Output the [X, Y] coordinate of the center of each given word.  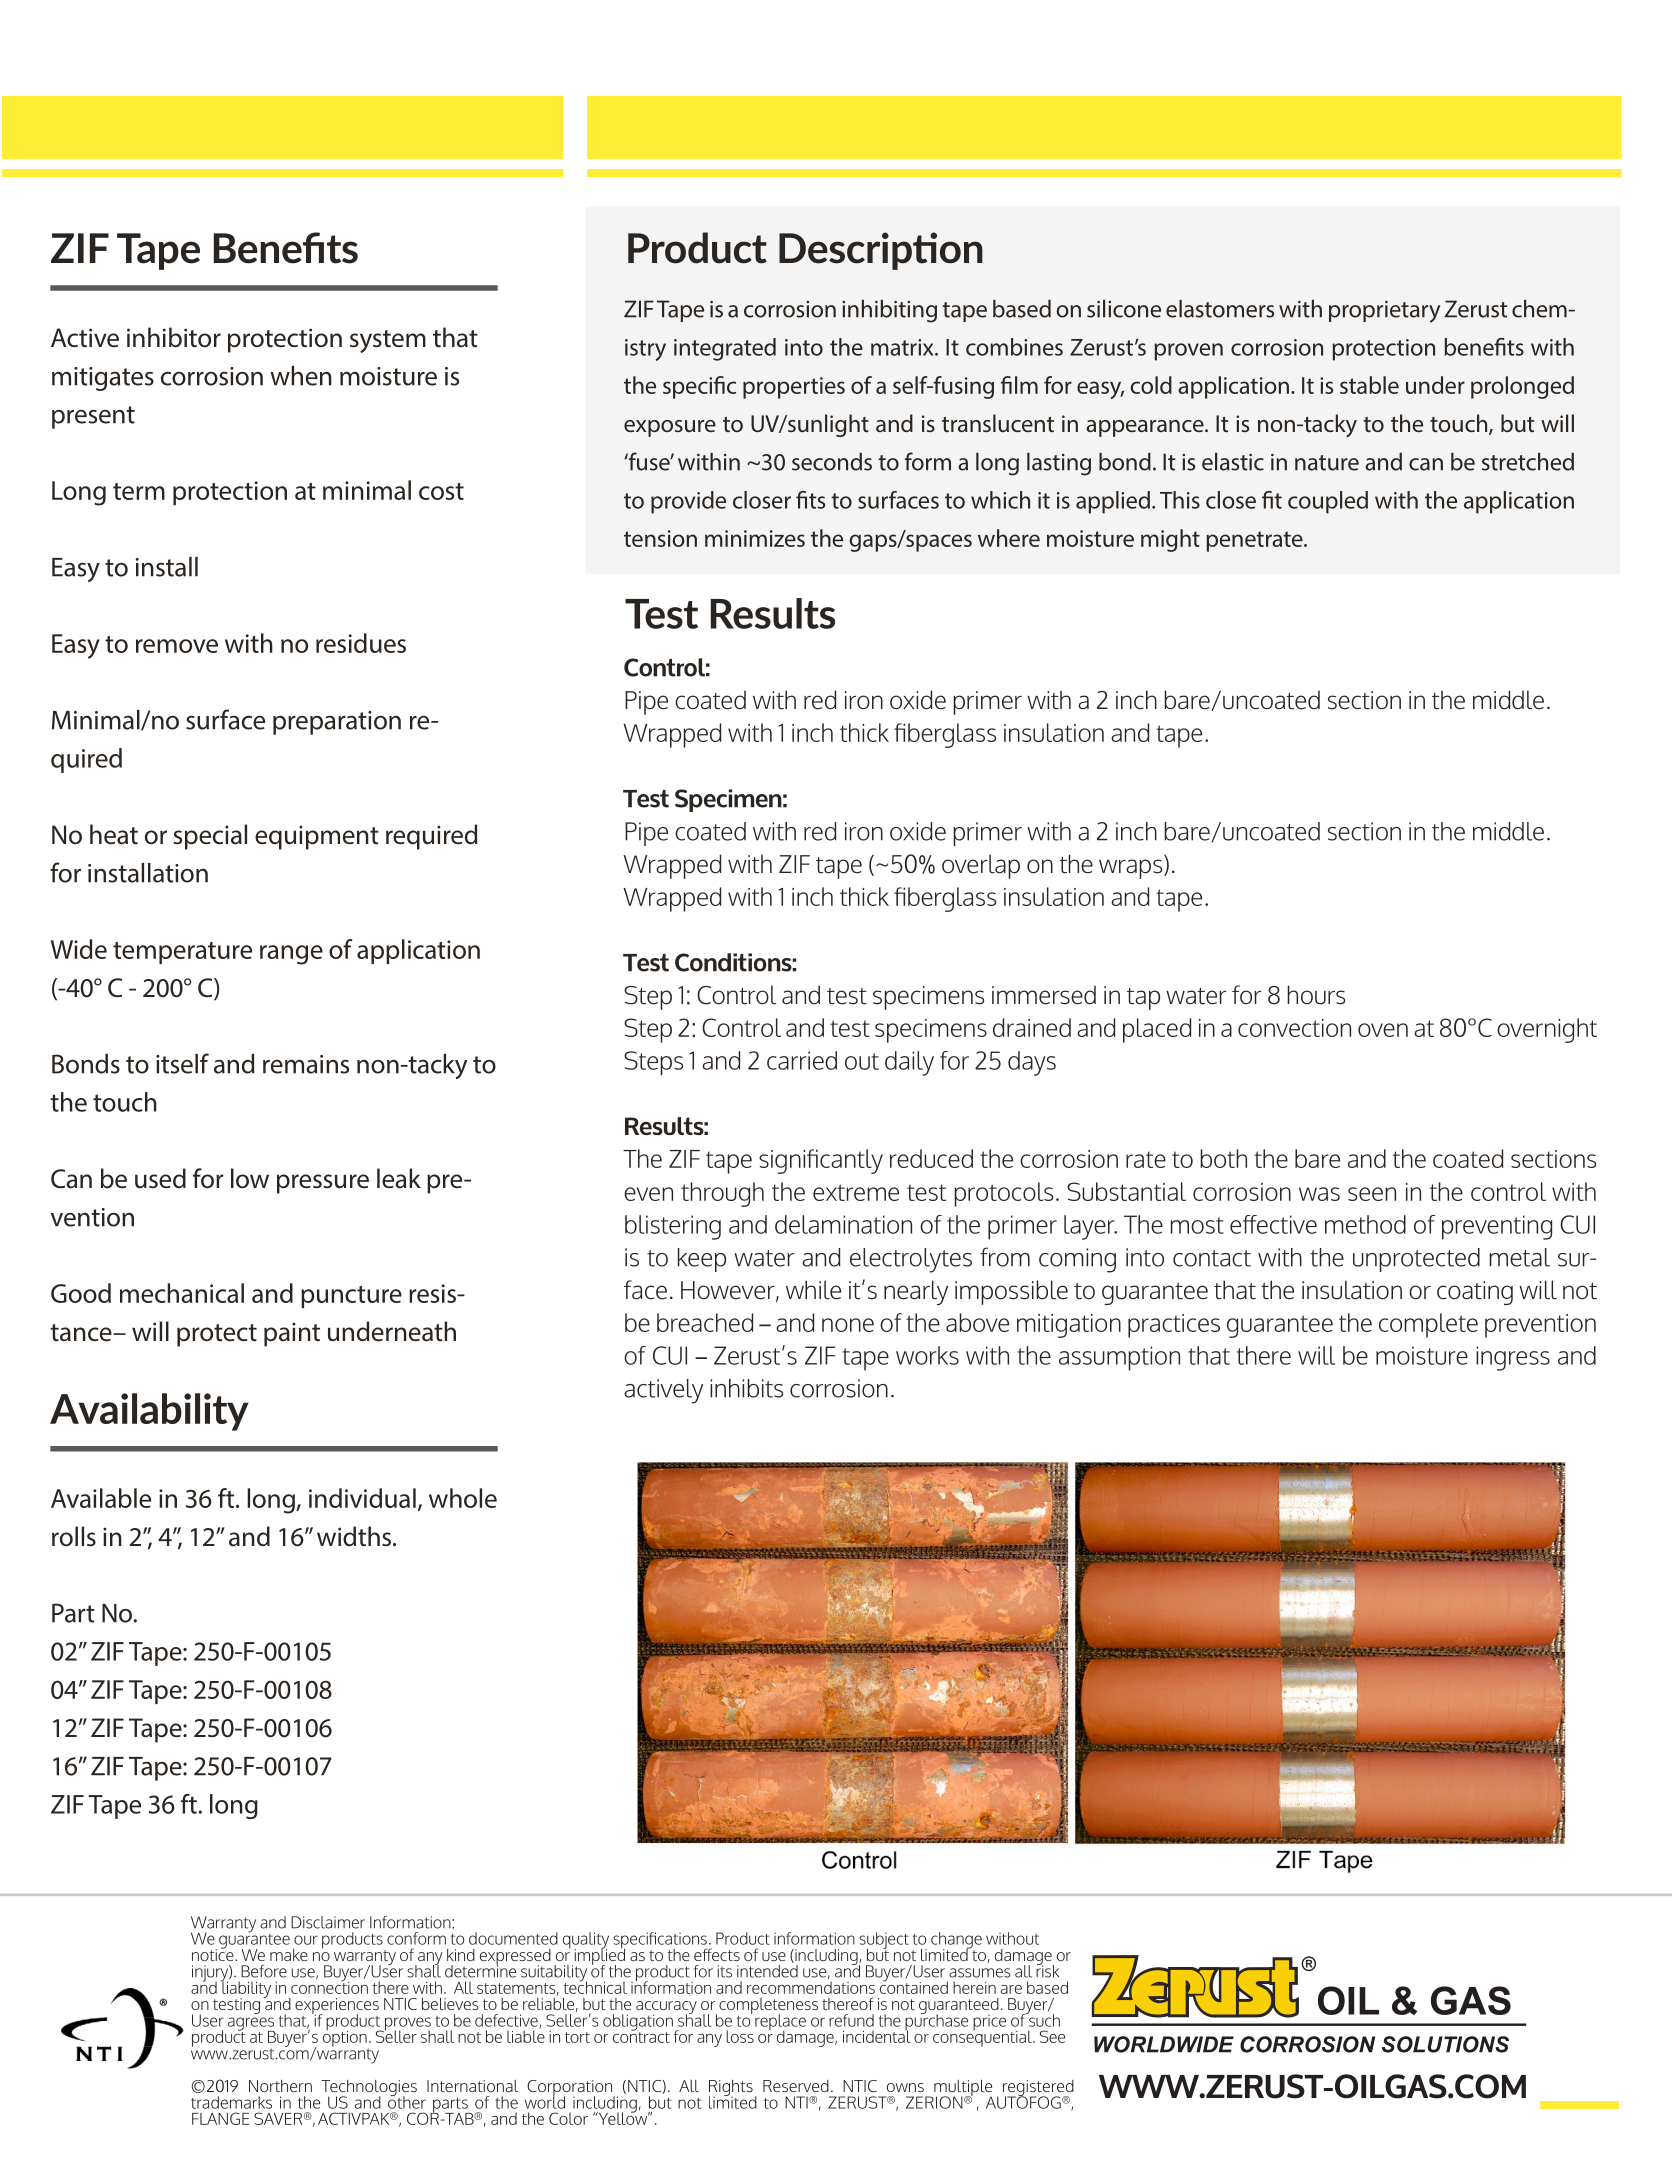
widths [355, 1536]
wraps [1132, 869]
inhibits [746, 1388]
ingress [1513, 1358]
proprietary [1384, 312]
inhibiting [889, 311]
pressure [323, 1184]
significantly [821, 1161]
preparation [337, 723]
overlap [981, 866]
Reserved [796, 2086]
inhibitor [174, 337]
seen [1372, 1194]
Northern [280, 2086]
